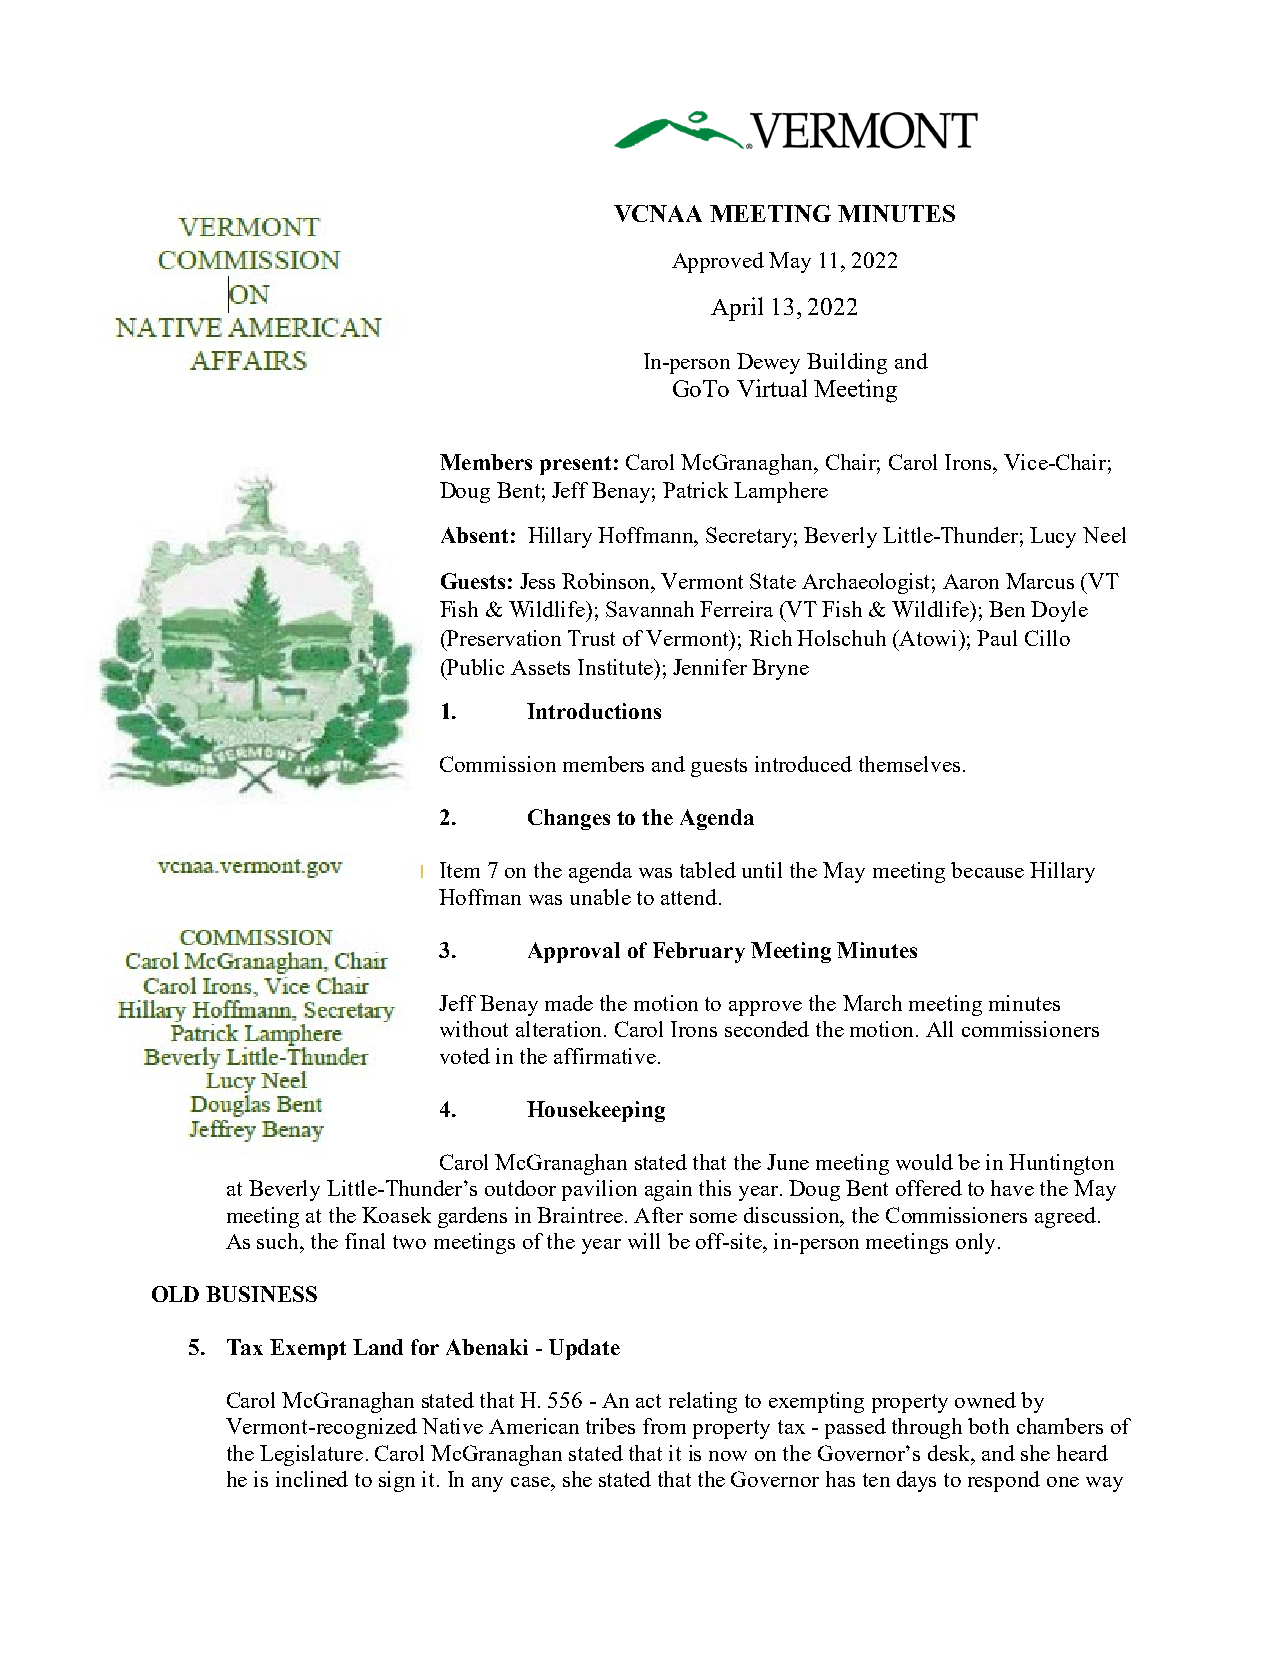  What do you see at coordinates (600, 897) in the document?
I see `unable` at bounding box center [600, 897].
